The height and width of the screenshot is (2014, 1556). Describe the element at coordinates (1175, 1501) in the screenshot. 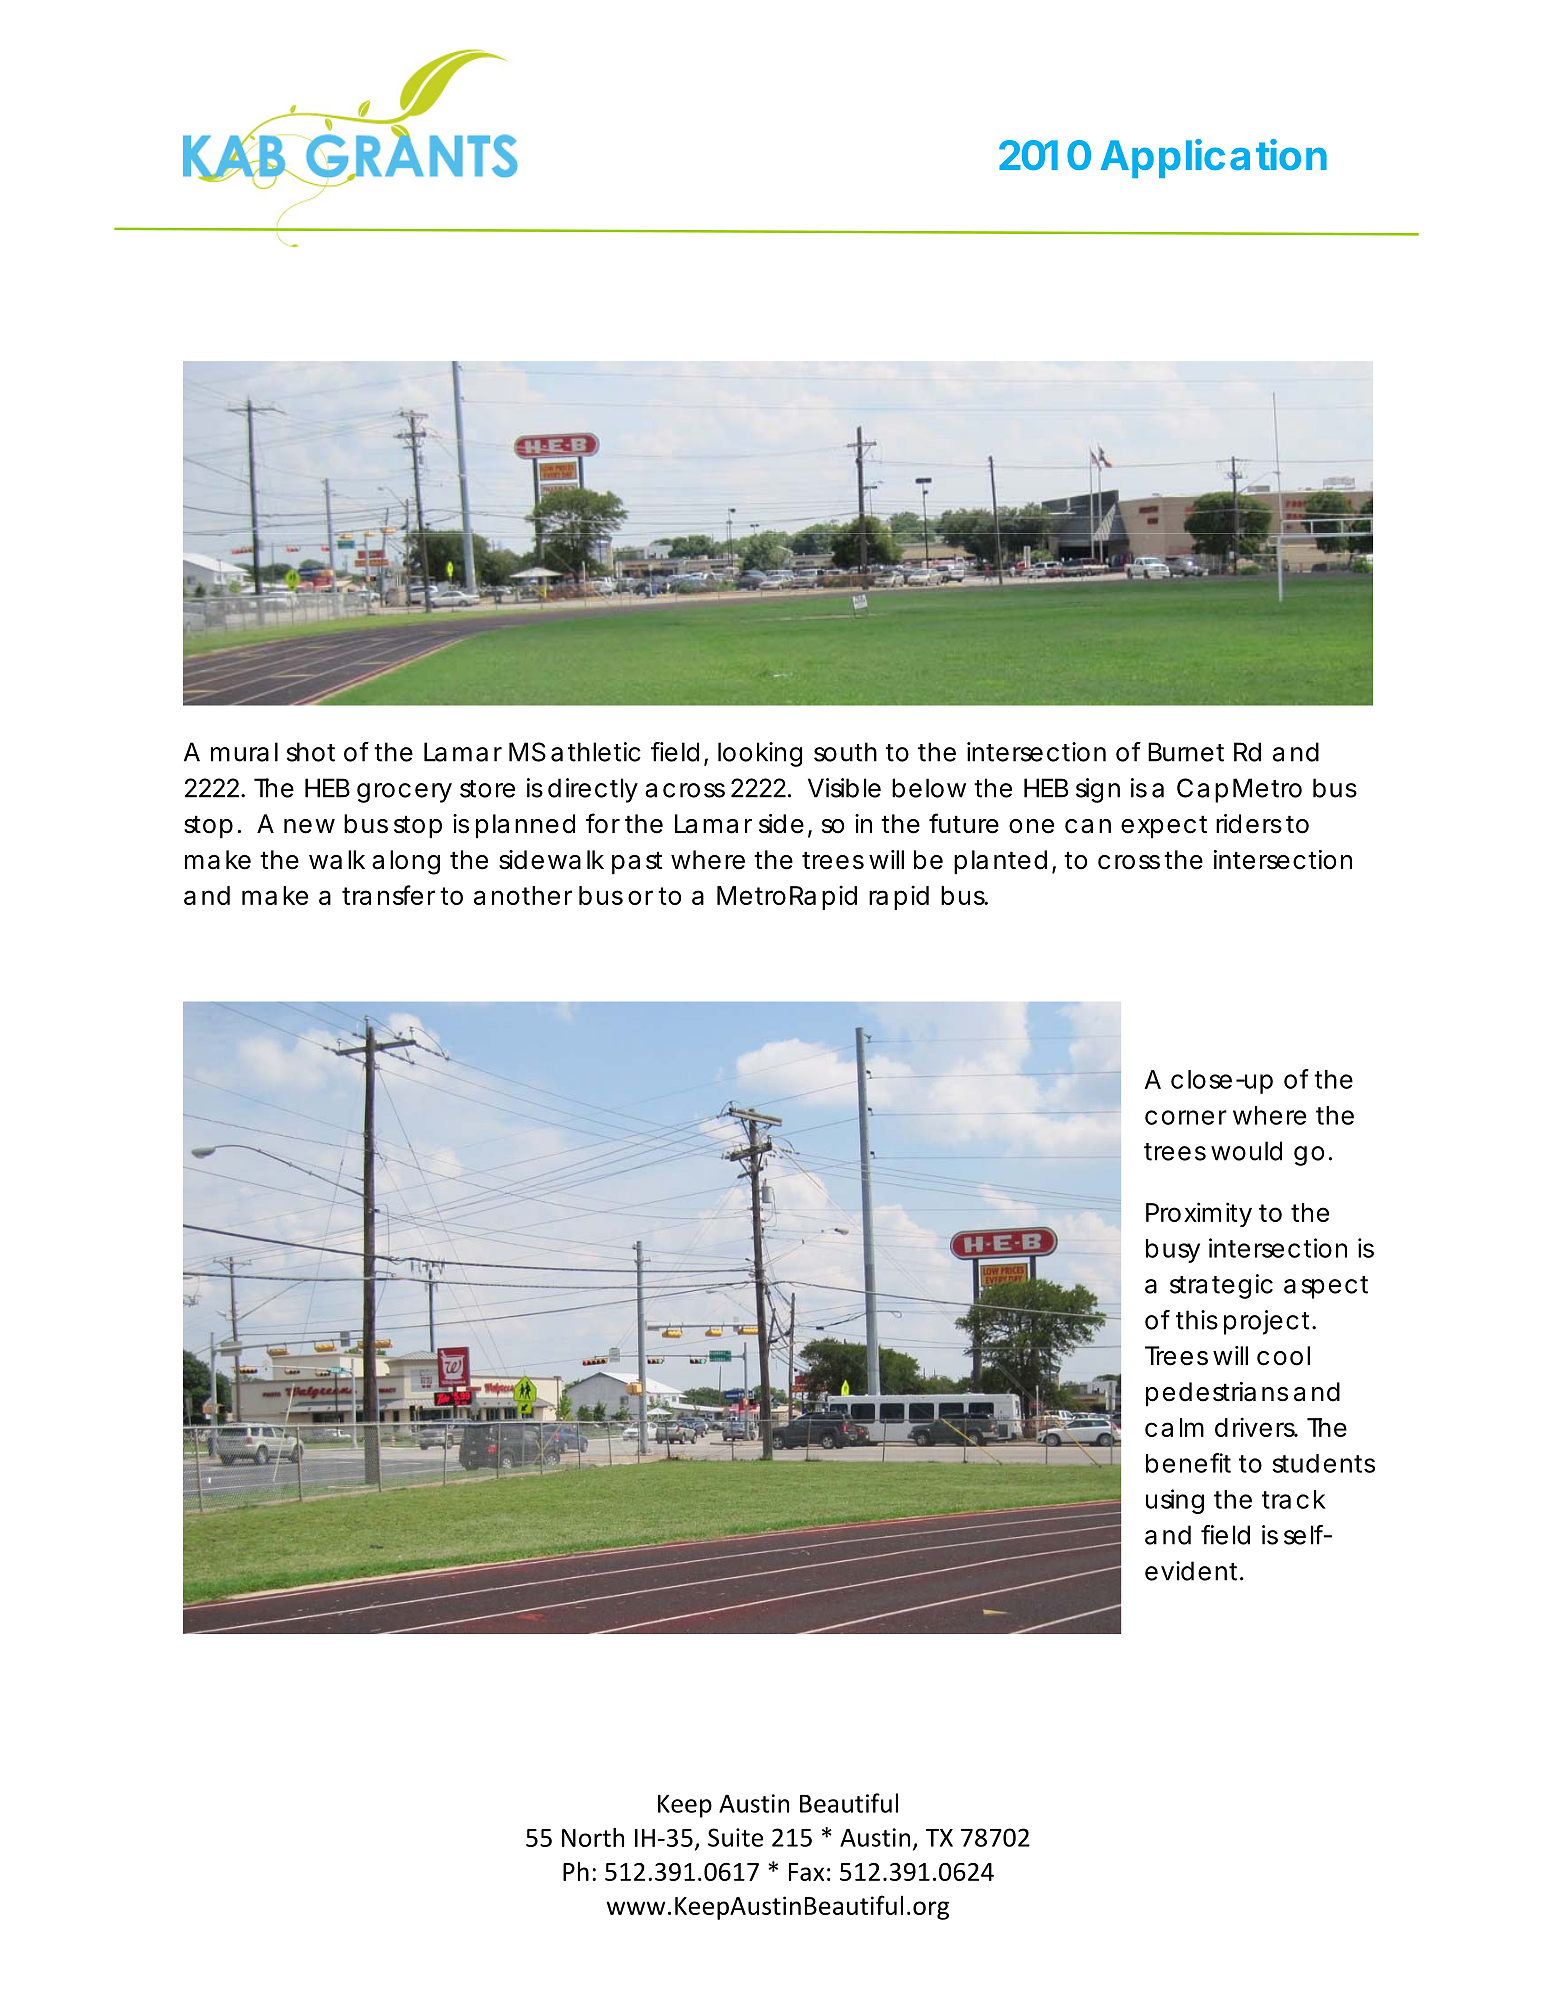

I see `using` at that location.
